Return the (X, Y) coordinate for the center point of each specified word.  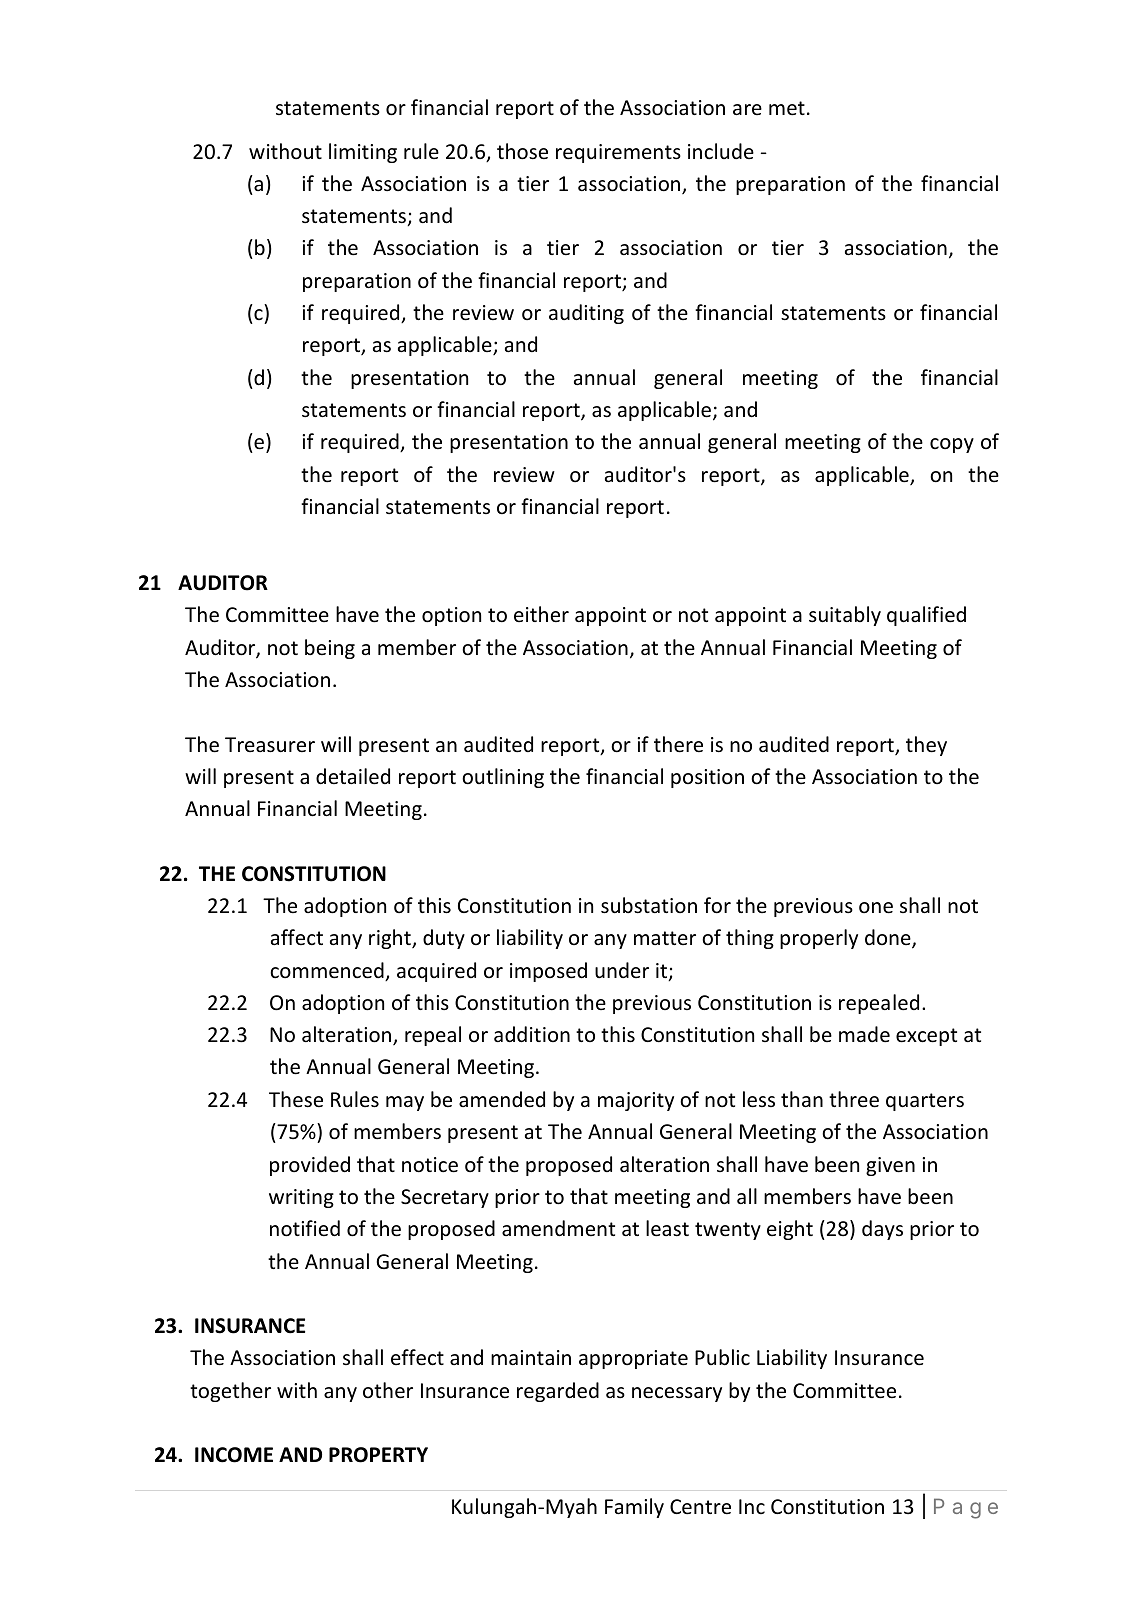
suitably (845, 616)
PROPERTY (378, 1455)
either (541, 614)
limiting (363, 153)
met (787, 108)
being (330, 649)
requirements (618, 153)
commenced (328, 971)
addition (532, 1034)
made (864, 1034)
